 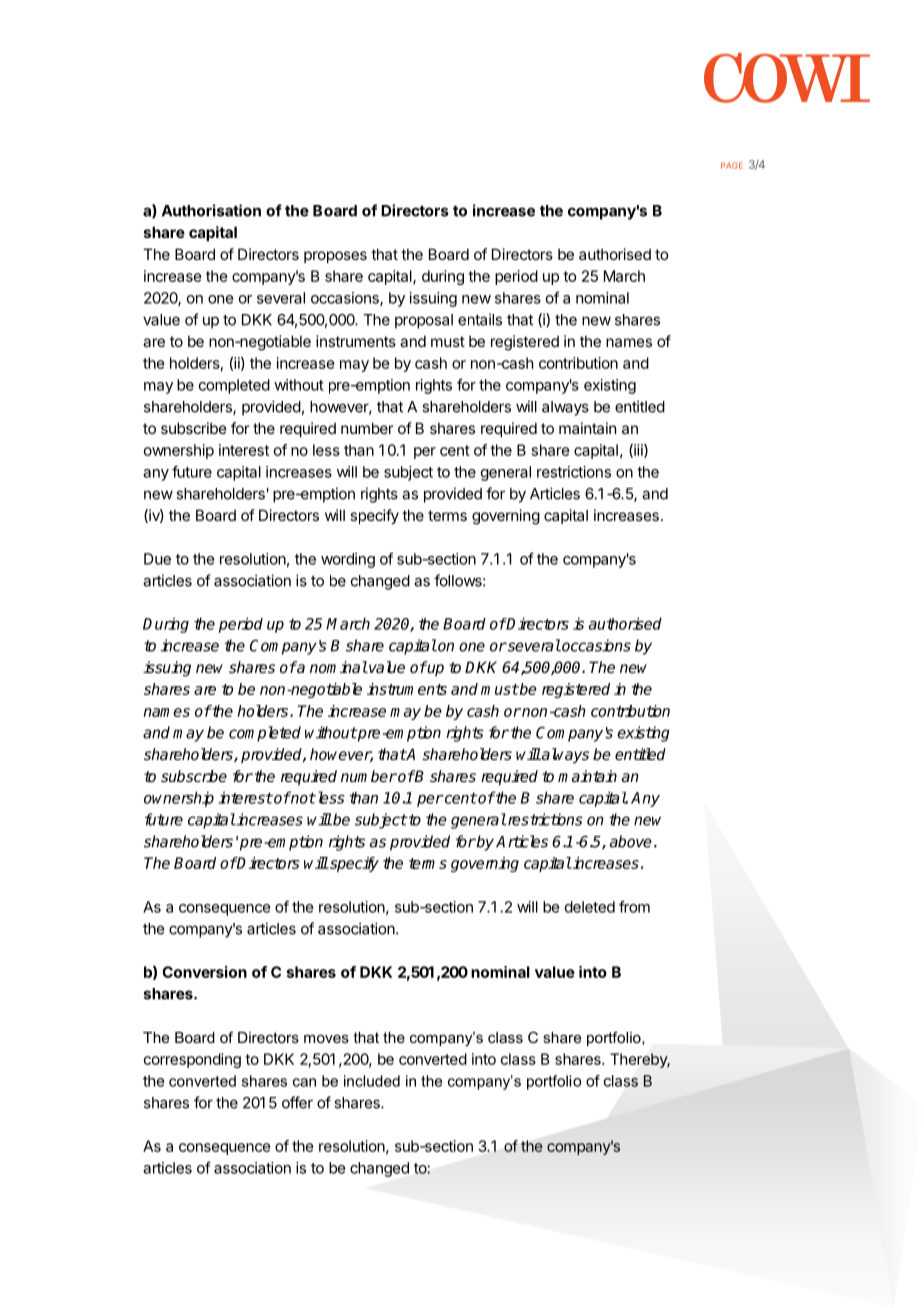 What do you see at coordinates (297, 1102) in the screenshot?
I see `offer` at bounding box center [297, 1102].
